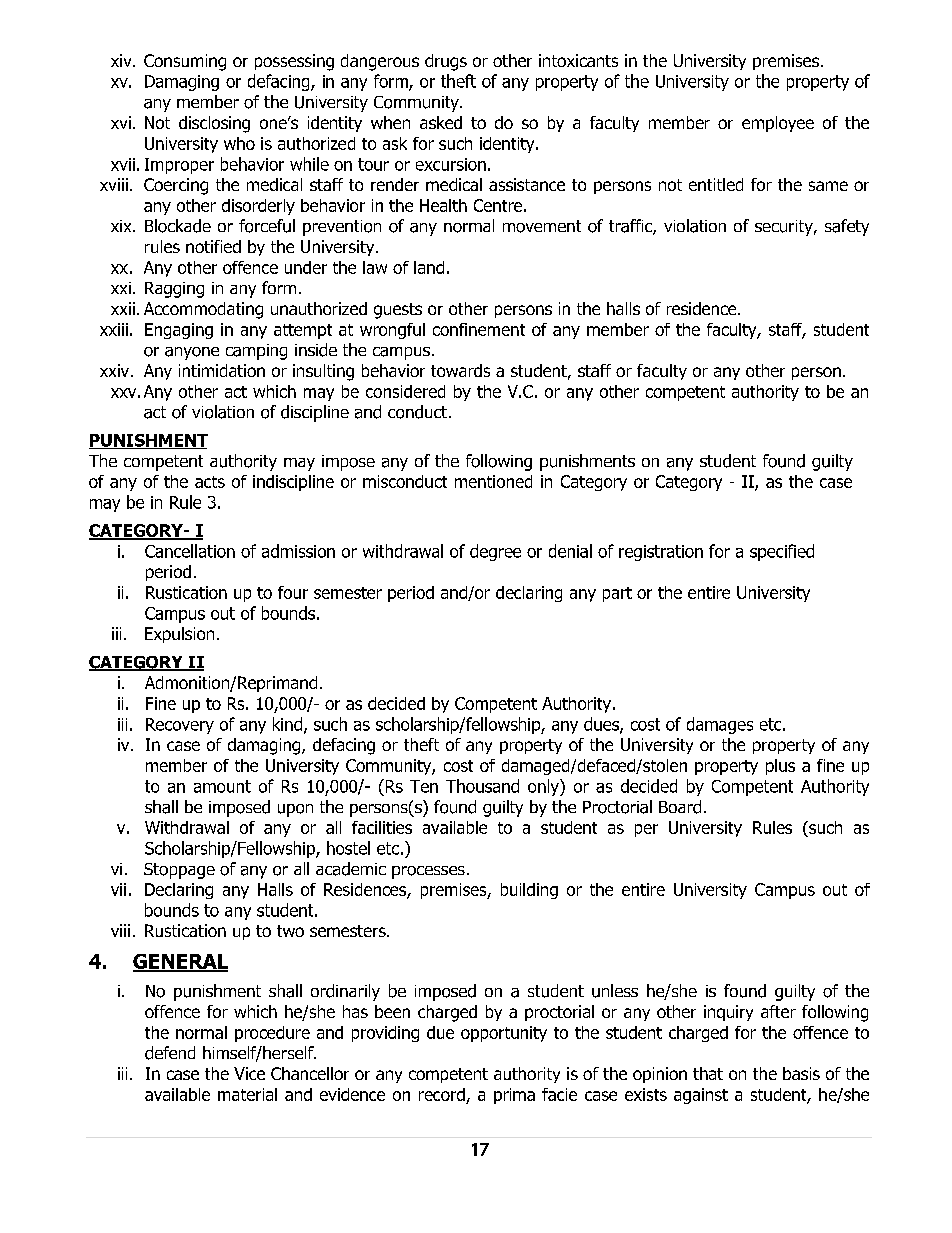 This screenshot has width=952, height=1233. What do you see at coordinates (782, 552) in the screenshot?
I see `specified` at bounding box center [782, 552].
